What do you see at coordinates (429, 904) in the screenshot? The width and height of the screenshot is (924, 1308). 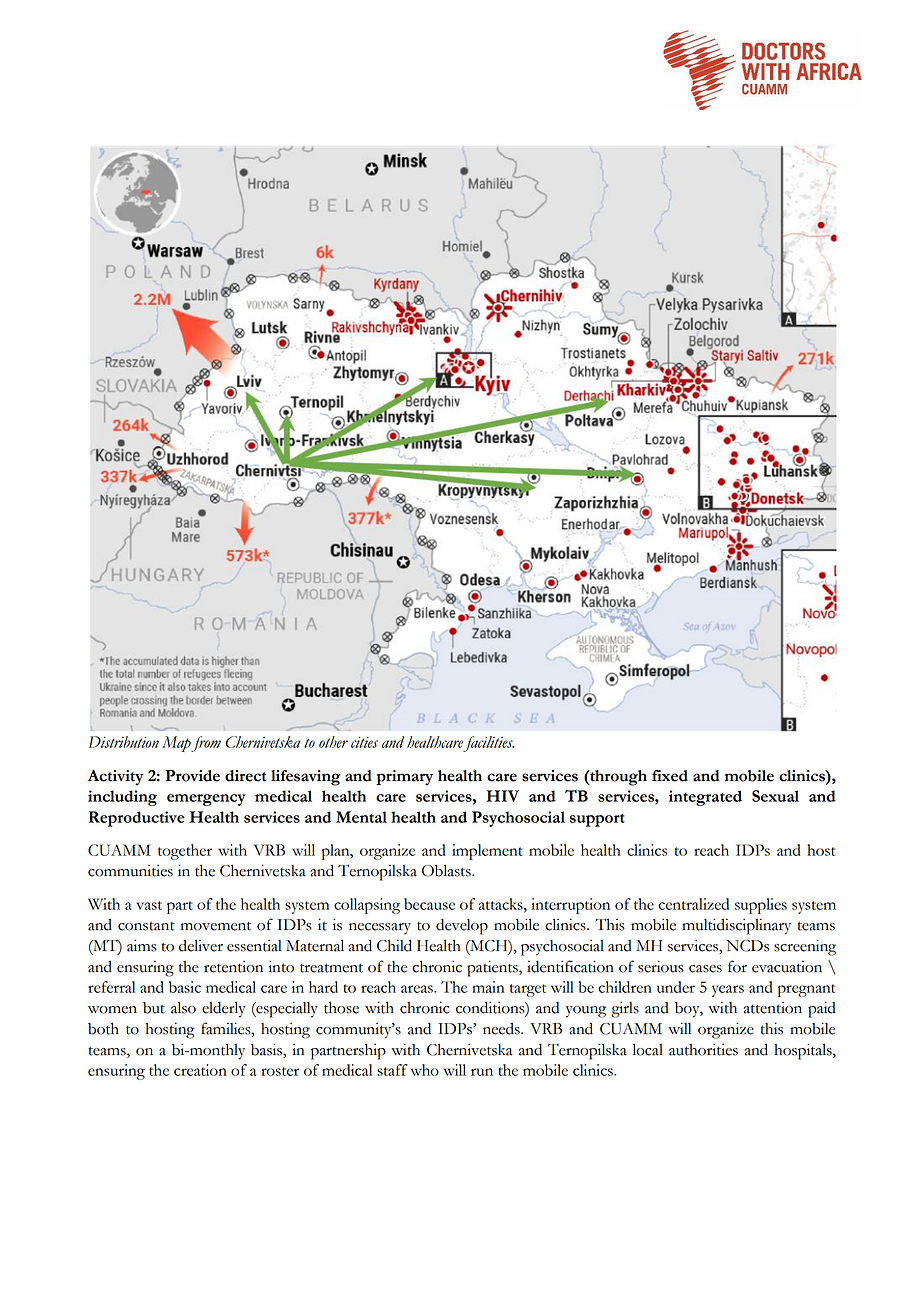 I see `because` at bounding box center [429, 904].
